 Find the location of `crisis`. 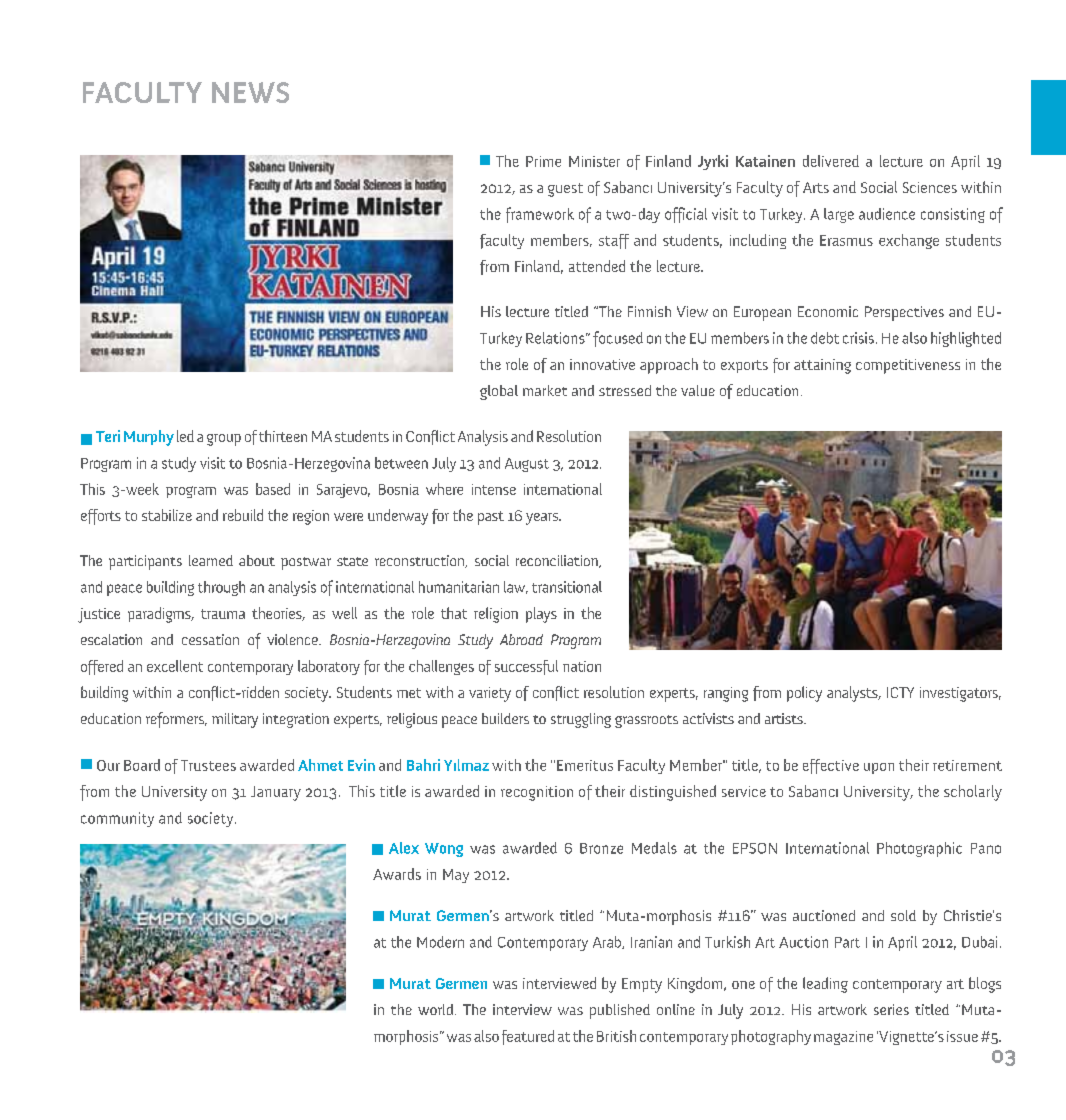

crisis is located at coordinates (858, 338).
